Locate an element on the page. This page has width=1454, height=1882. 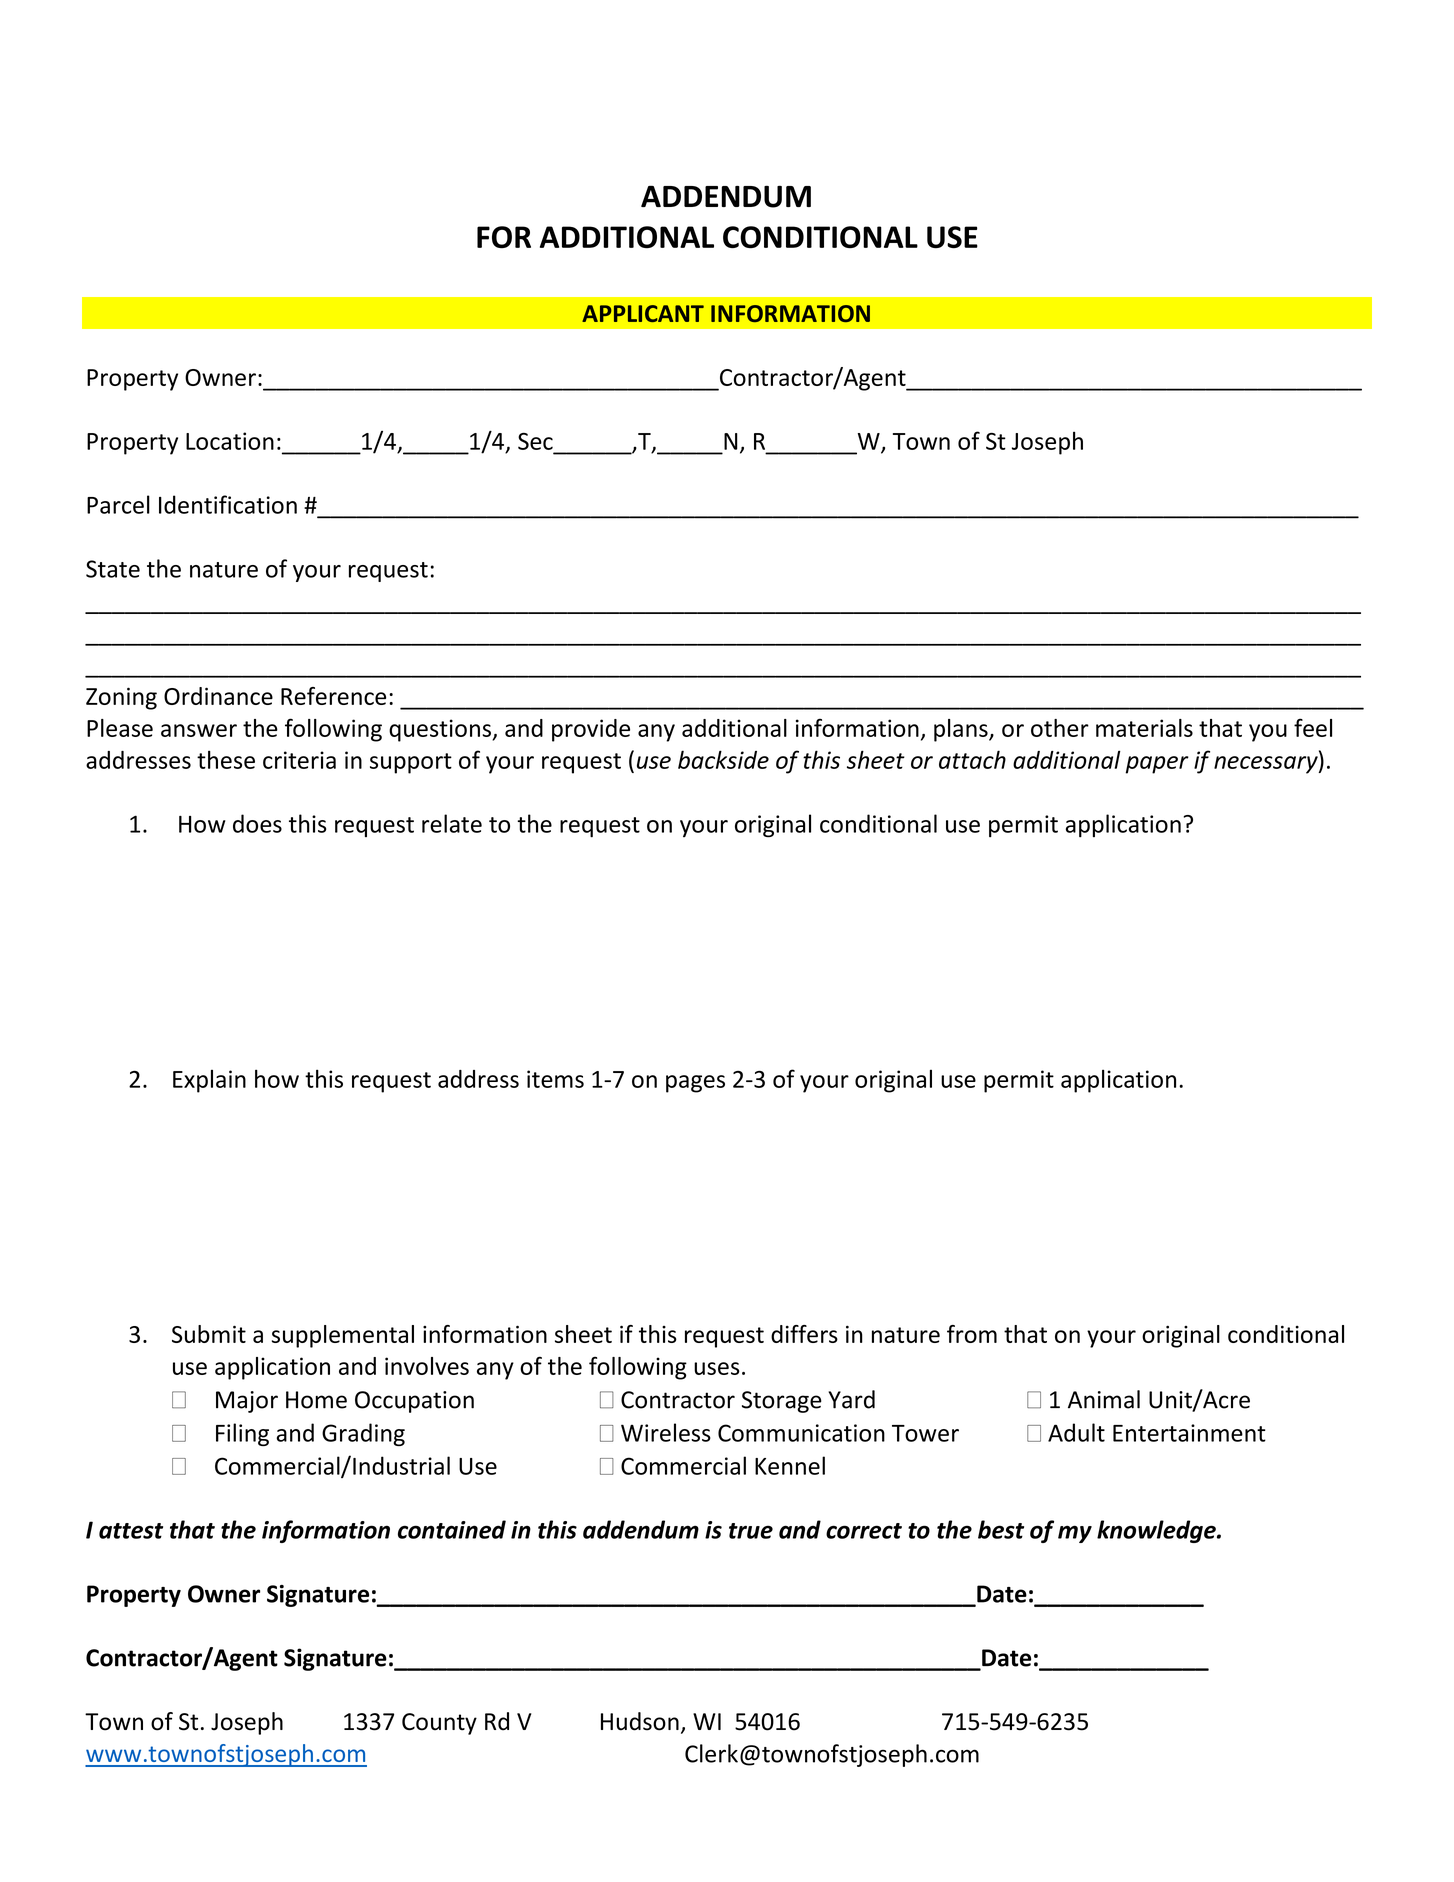
does is located at coordinates (257, 823).
